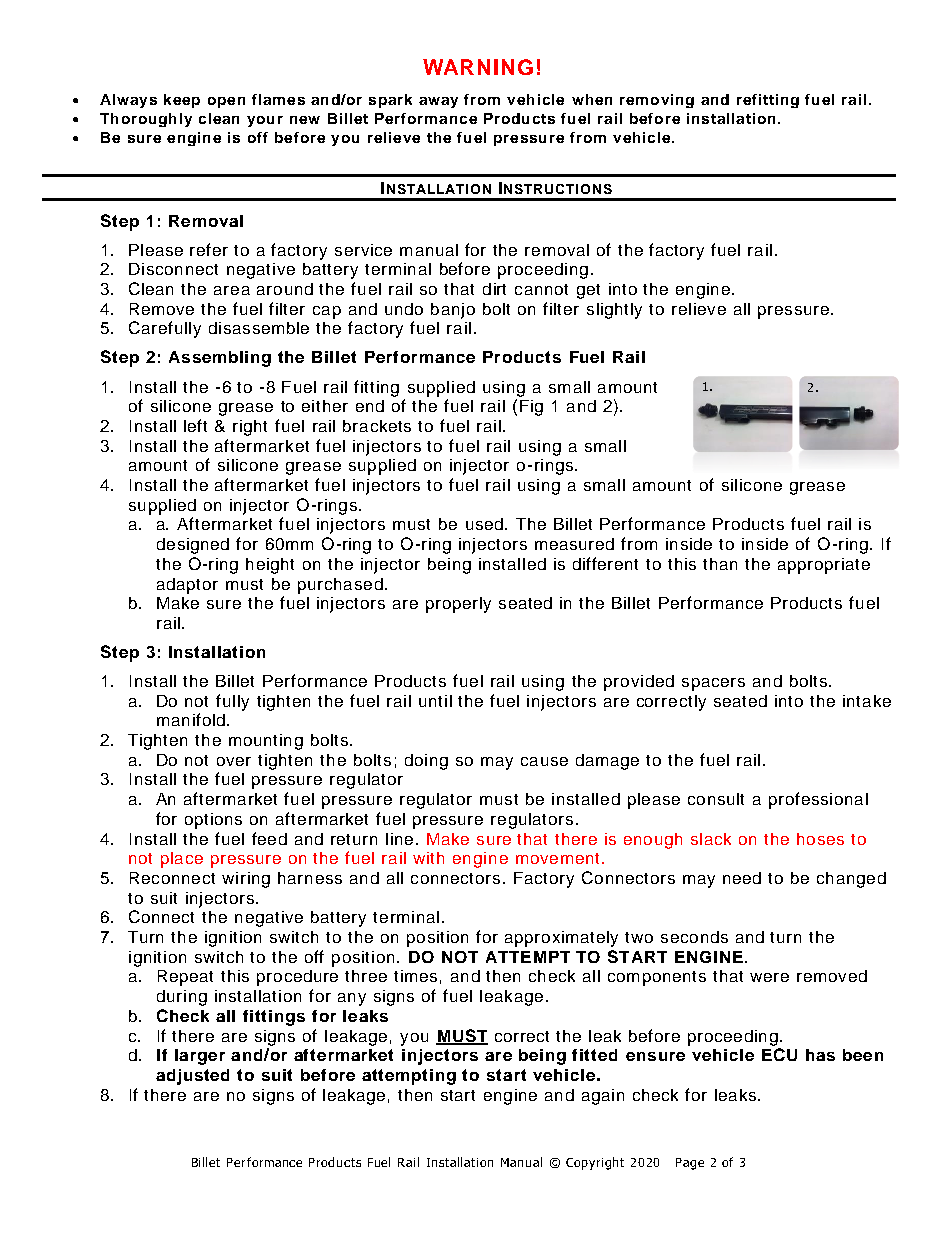 This image has width=952, height=1233. I want to click on WARNING, so click(478, 67).
